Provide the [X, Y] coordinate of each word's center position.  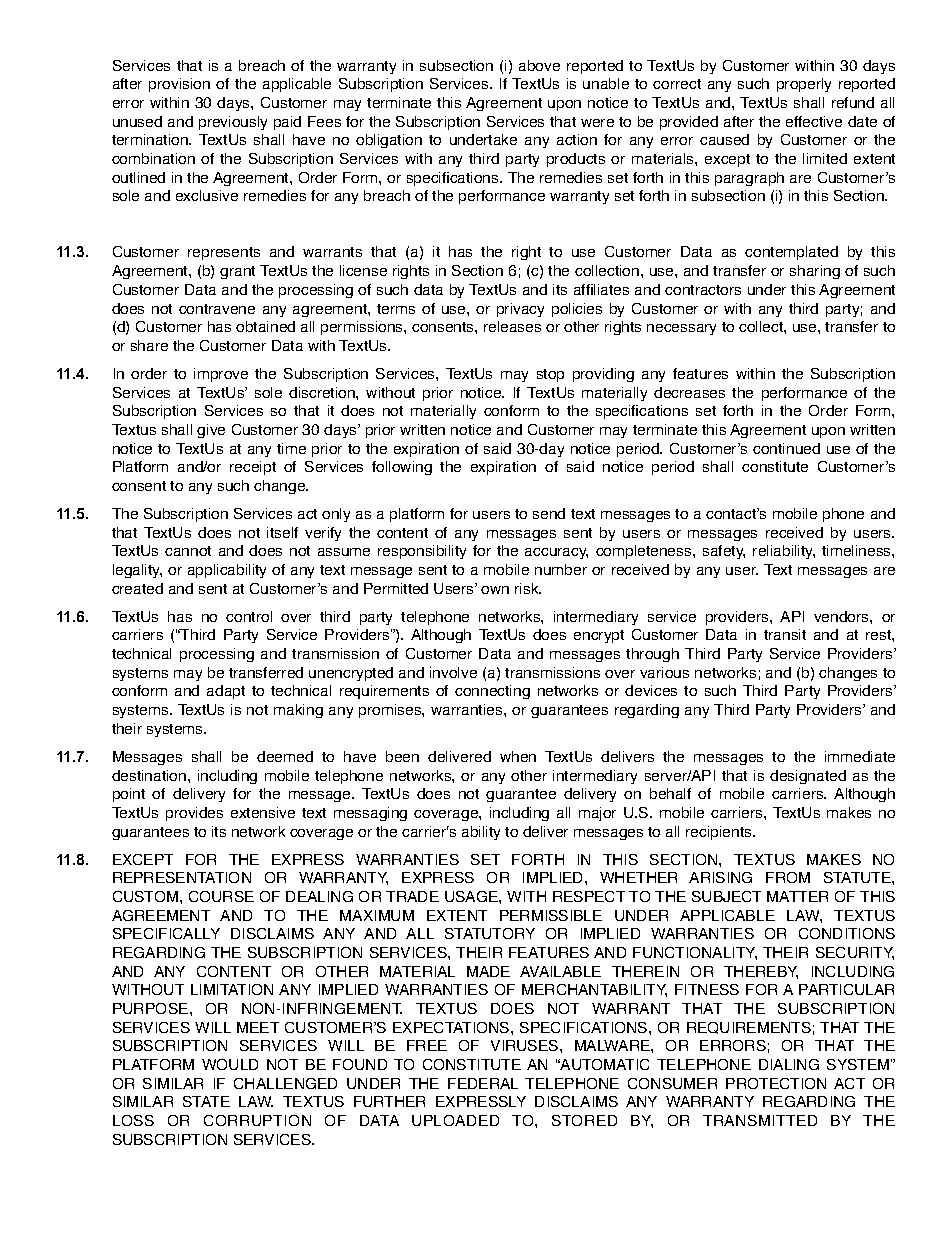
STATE [206, 1101]
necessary [681, 329]
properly [804, 85]
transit [785, 634]
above [539, 65]
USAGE [472, 896]
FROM [788, 877]
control [249, 616]
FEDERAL [483, 1083]
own [495, 590]
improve [221, 375]
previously [233, 123]
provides [194, 814]
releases [512, 326]
